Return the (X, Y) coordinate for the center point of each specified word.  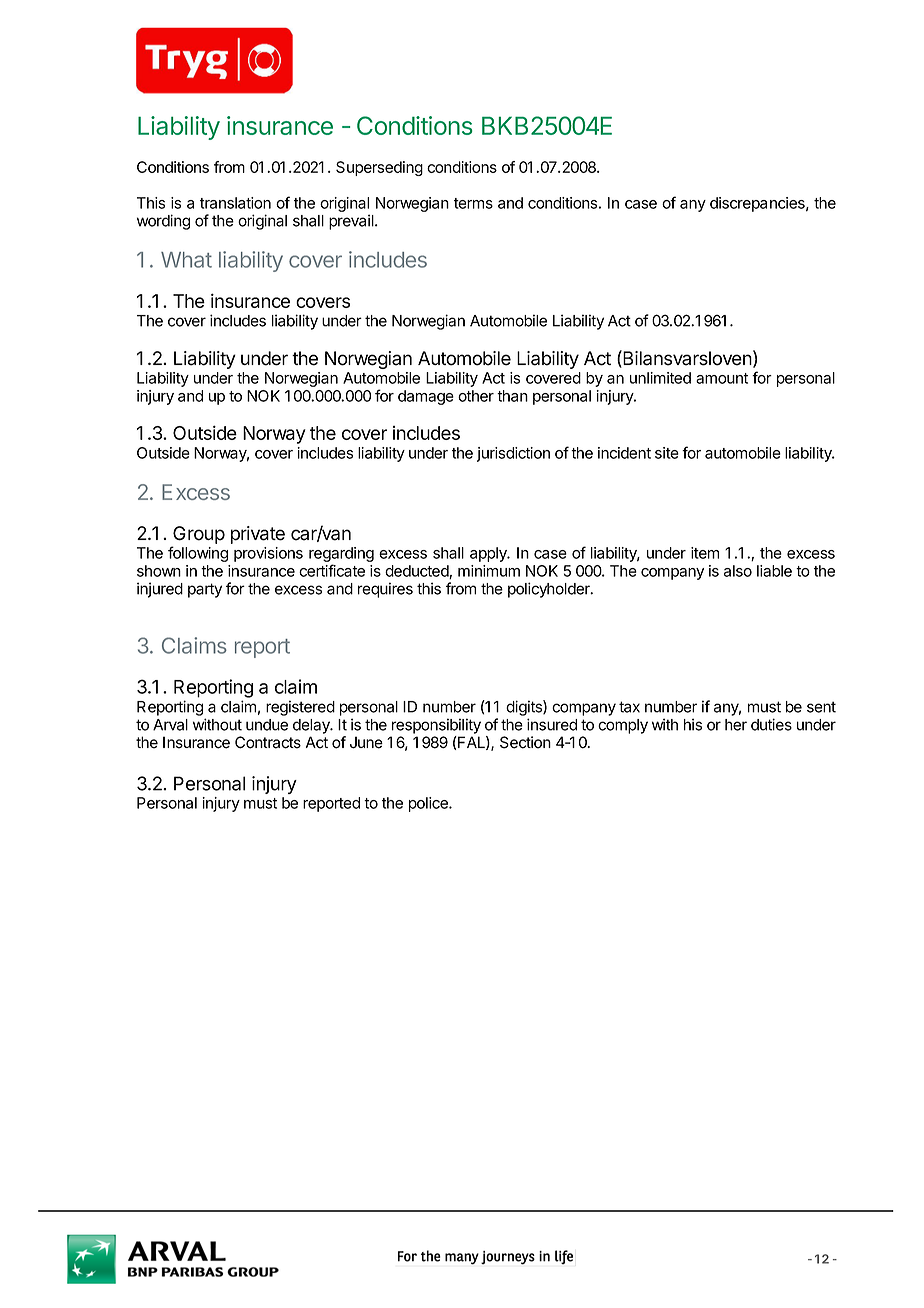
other (476, 396)
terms (473, 203)
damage (426, 397)
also (738, 571)
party (205, 590)
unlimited (660, 378)
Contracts (268, 742)
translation (235, 203)
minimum (489, 571)
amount (722, 378)
